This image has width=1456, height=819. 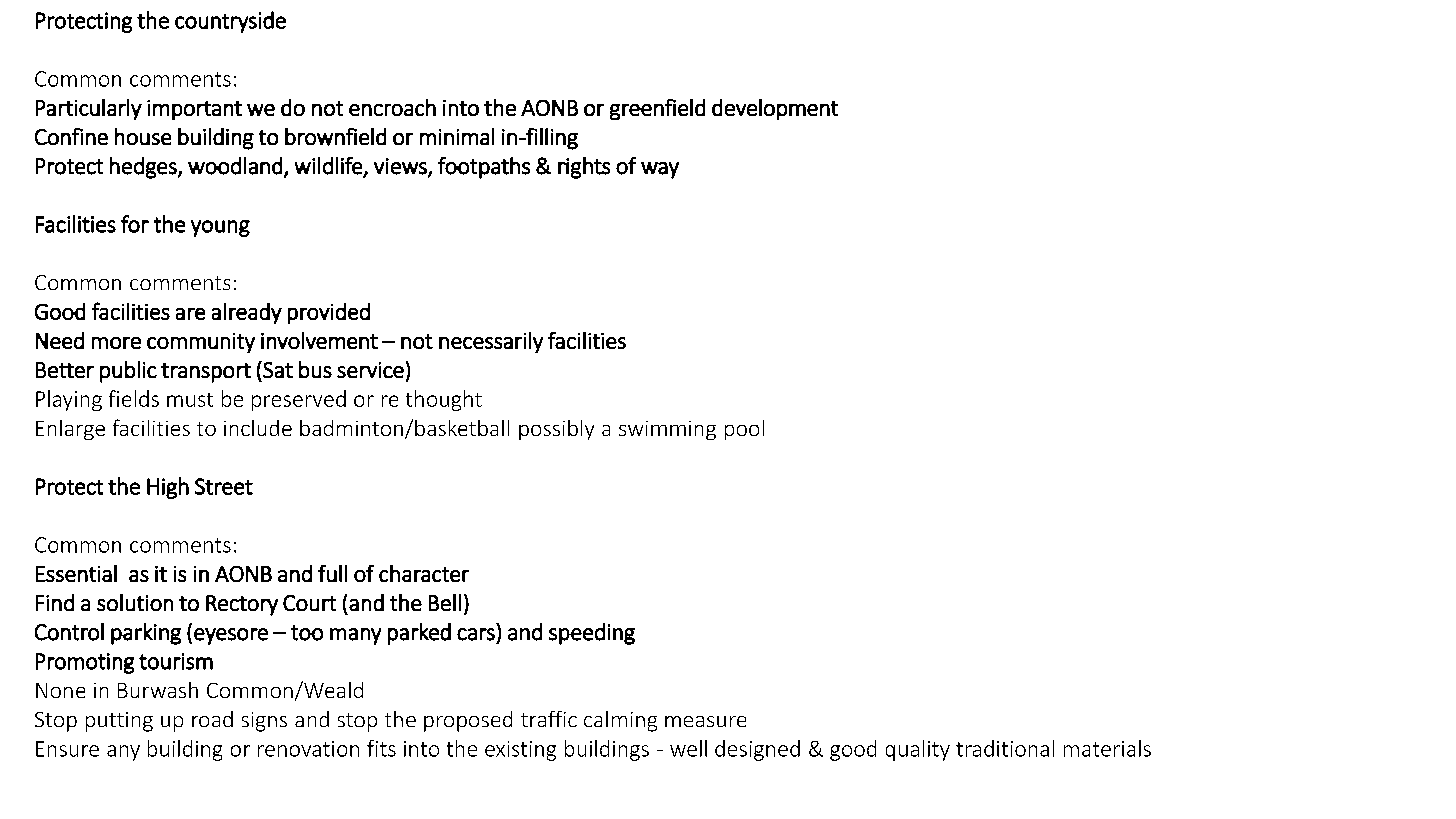 What do you see at coordinates (491, 342) in the image?
I see `necessarily` at bounding box center [491, 342].
